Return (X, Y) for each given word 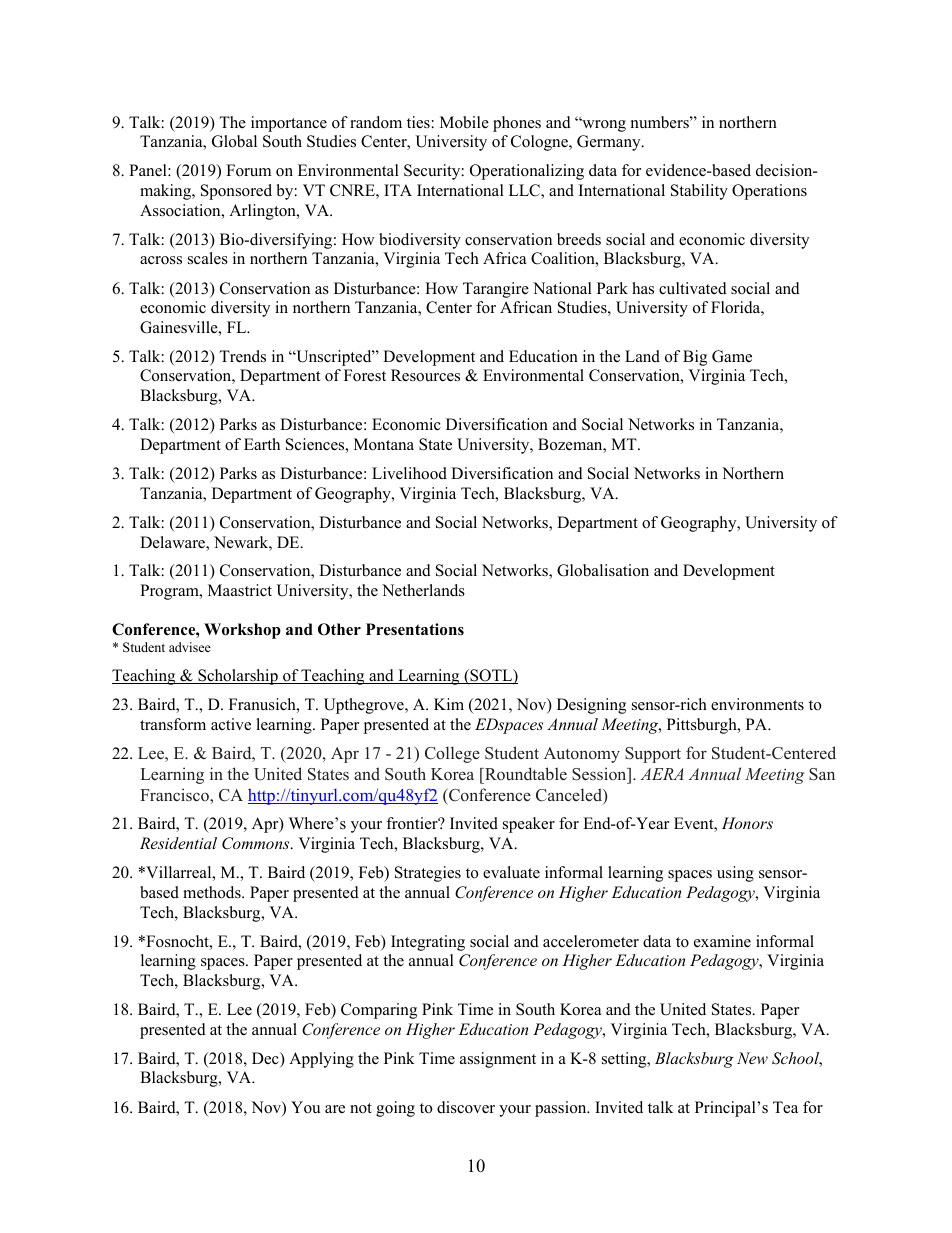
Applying (321, 1060)
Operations (769, 192)
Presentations (415, 629)
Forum (248, 170)
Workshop (242, 631)
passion (562, 1109)
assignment (498, 1060)
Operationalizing (527, 172)
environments (757, 704)
